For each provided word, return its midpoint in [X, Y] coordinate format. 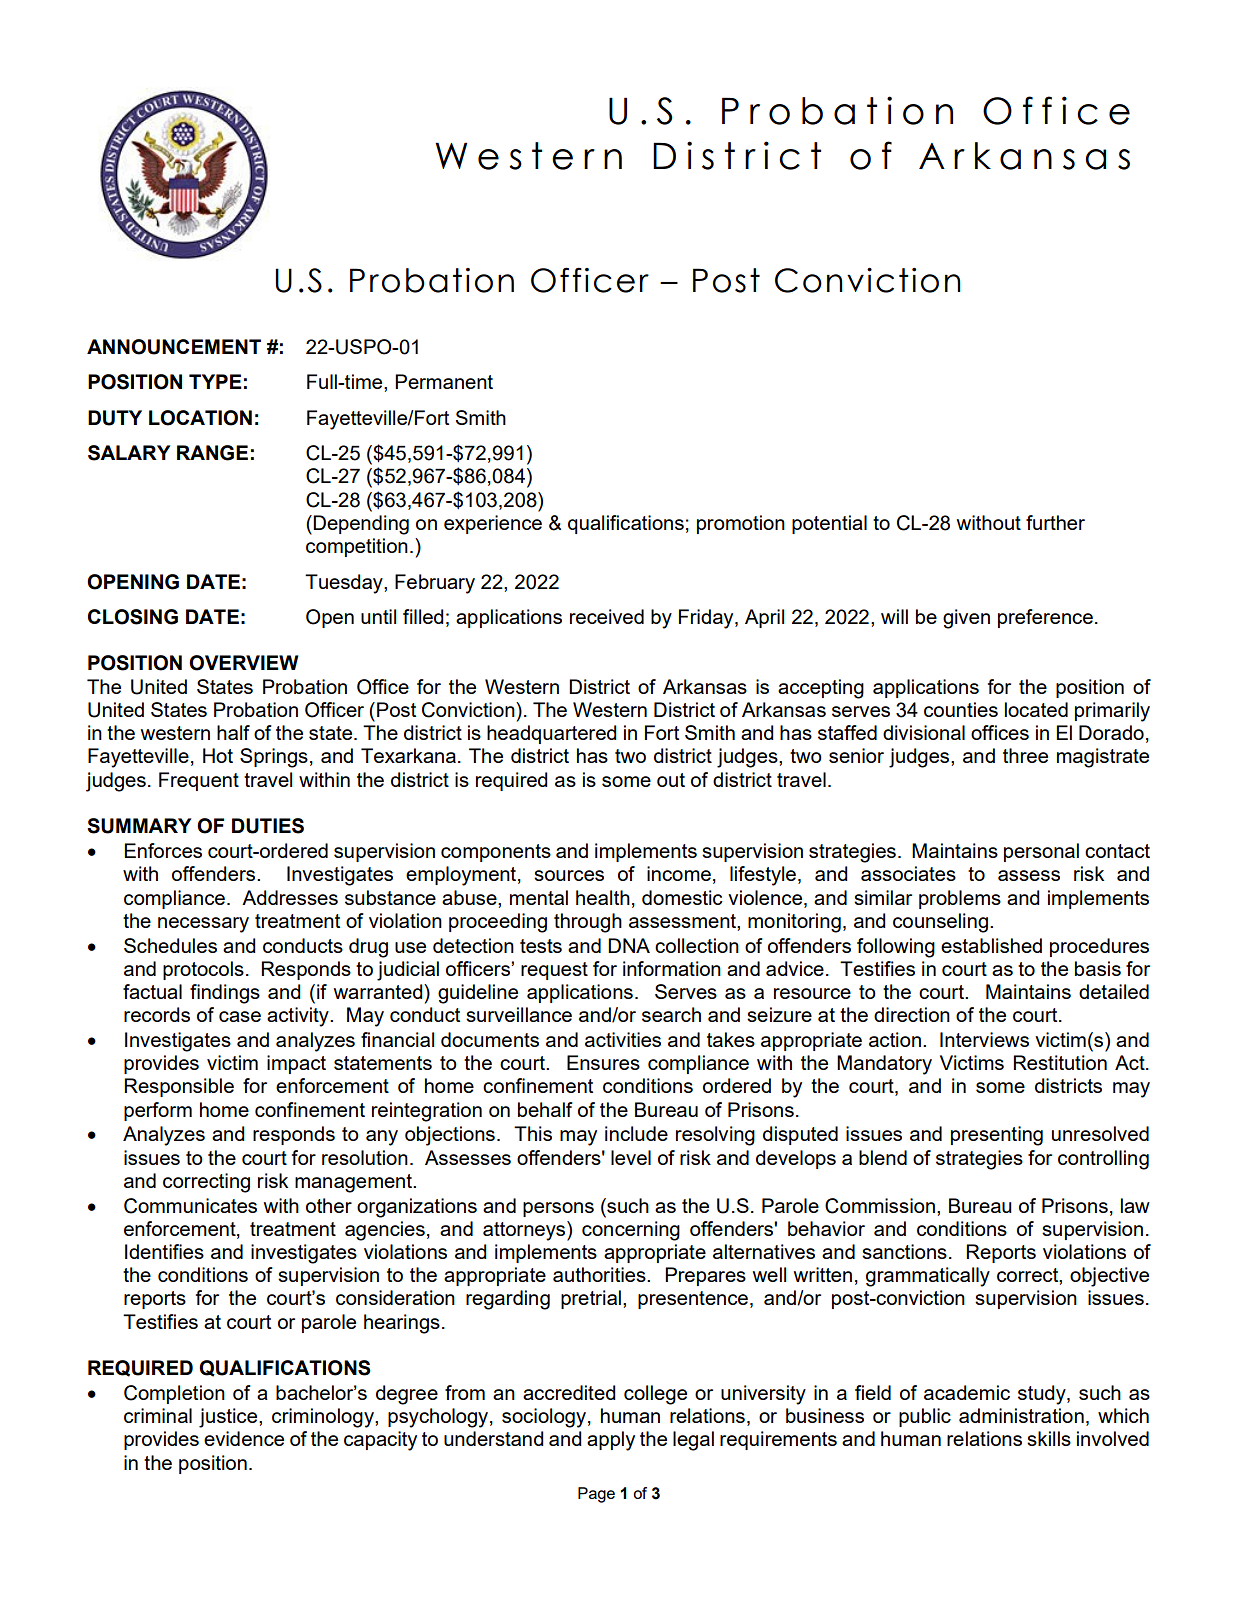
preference [1045, 618]
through [588, 923]
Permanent [444, 381]
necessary [203, 925]
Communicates [190, 1206]
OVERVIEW [244, 663]
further [1055, 522]
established [991, 945]
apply [611, 1441]
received [607, 616]
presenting [997, 1136]
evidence [244, 1438]
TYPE [215, 381]
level [631, 1157]
